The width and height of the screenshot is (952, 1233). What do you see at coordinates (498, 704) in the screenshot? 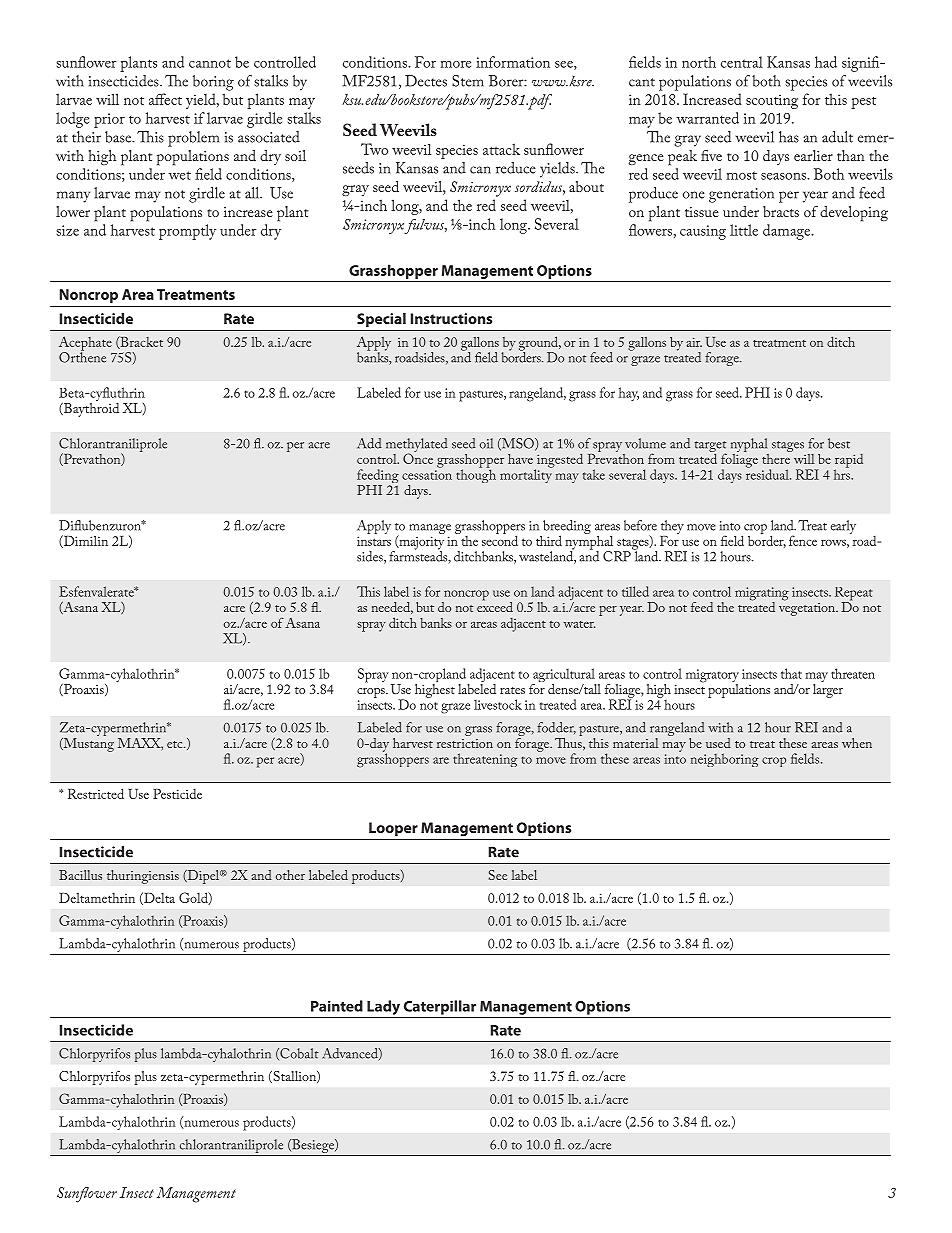
I see `livestock` at bounding box center [498, 704].
